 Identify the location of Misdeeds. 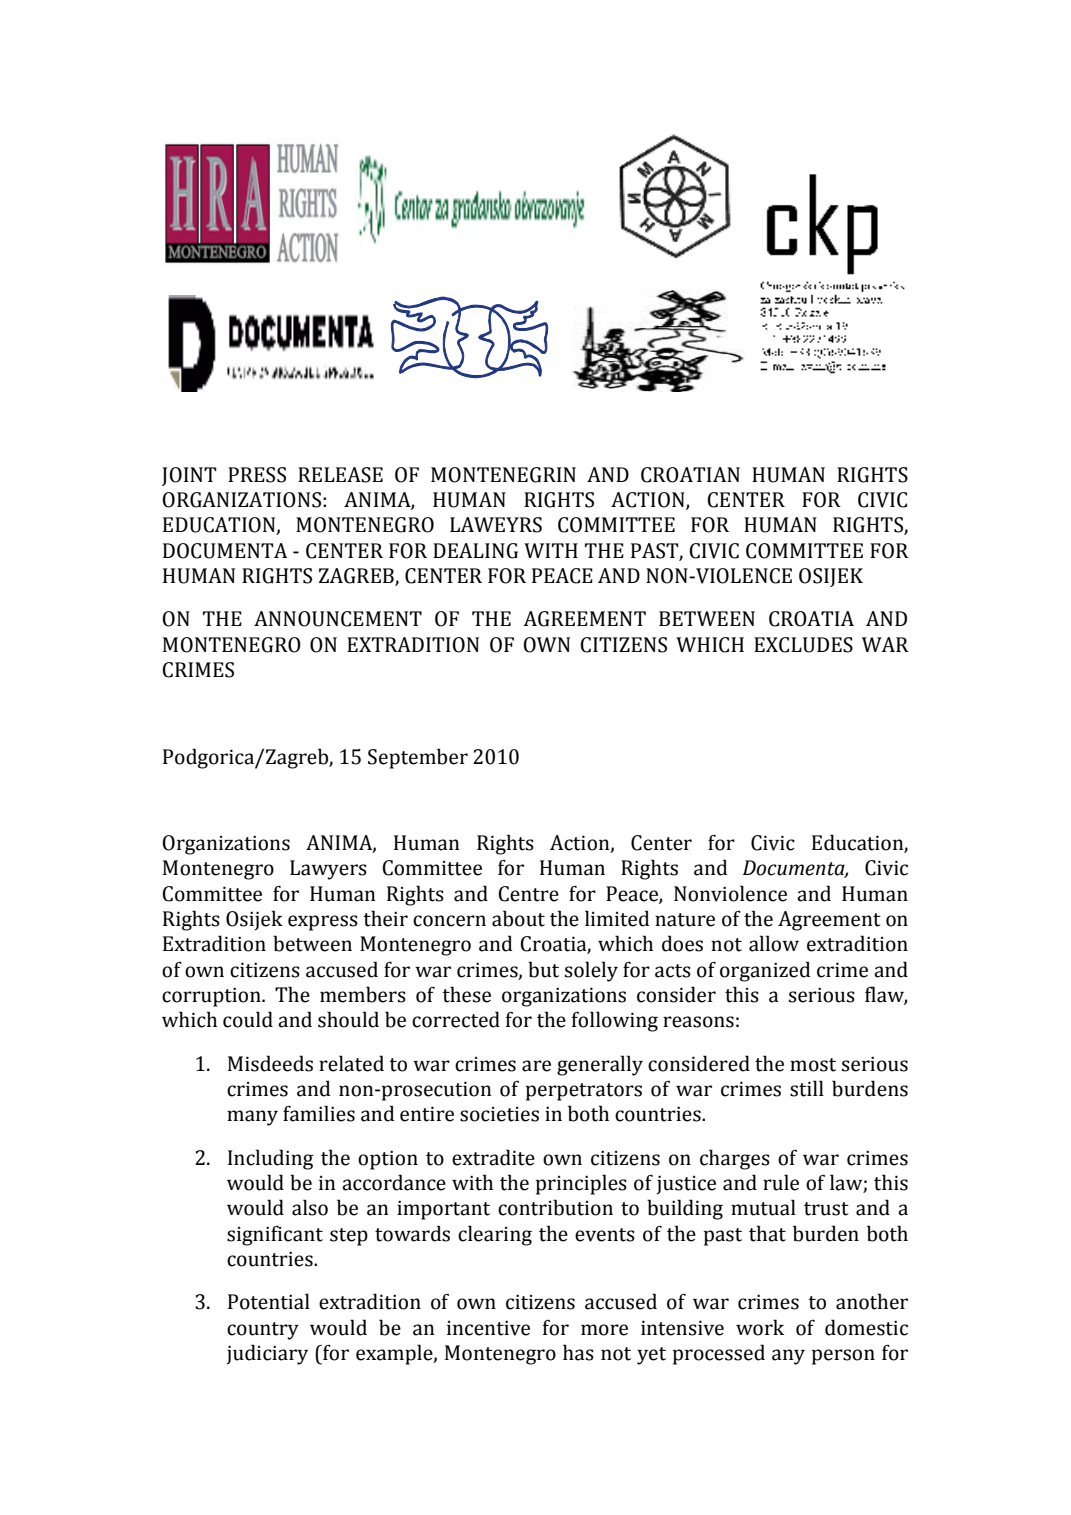
(270, 1063).
